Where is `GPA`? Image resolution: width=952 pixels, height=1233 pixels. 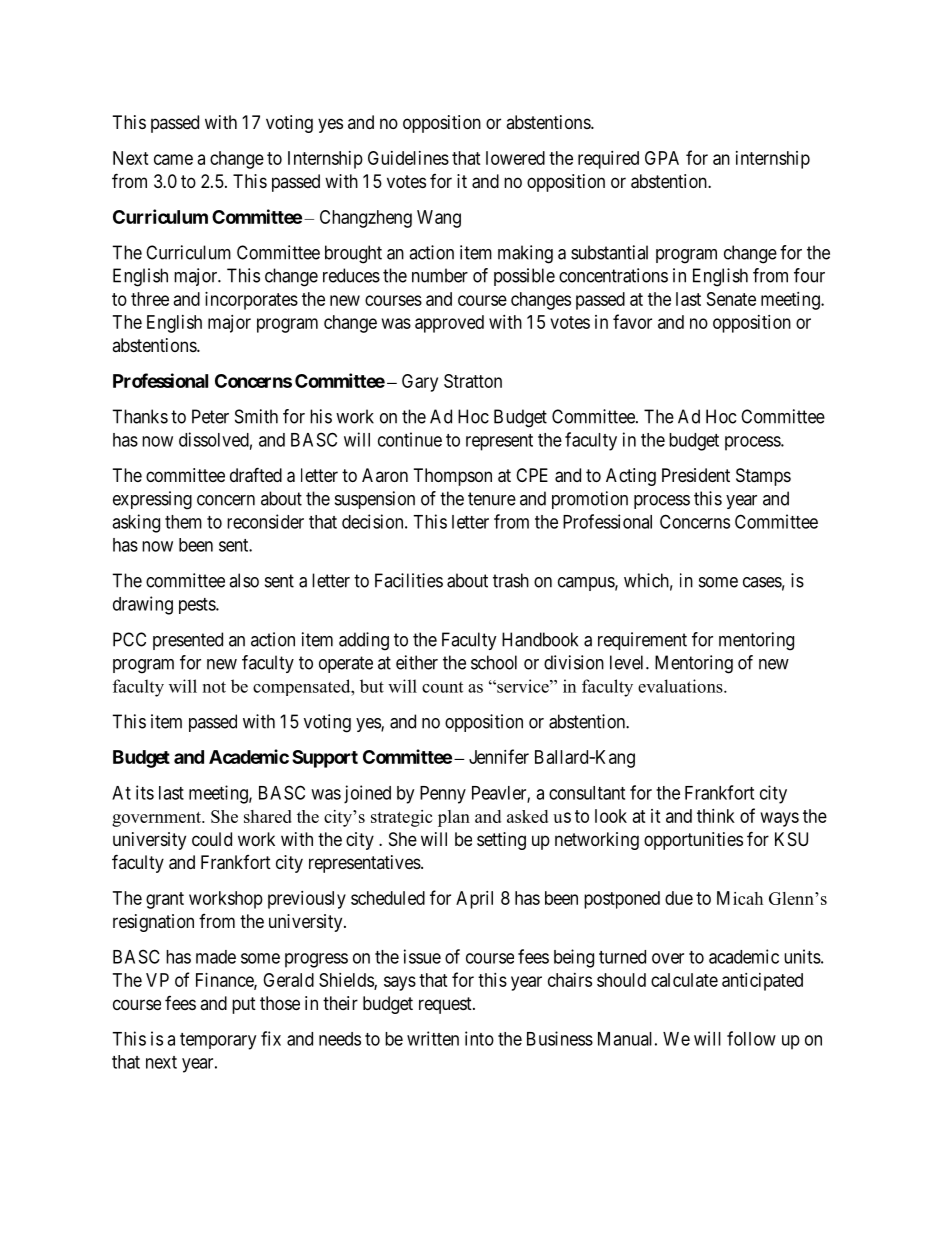
GPA is located at coordinates (662, 158).
